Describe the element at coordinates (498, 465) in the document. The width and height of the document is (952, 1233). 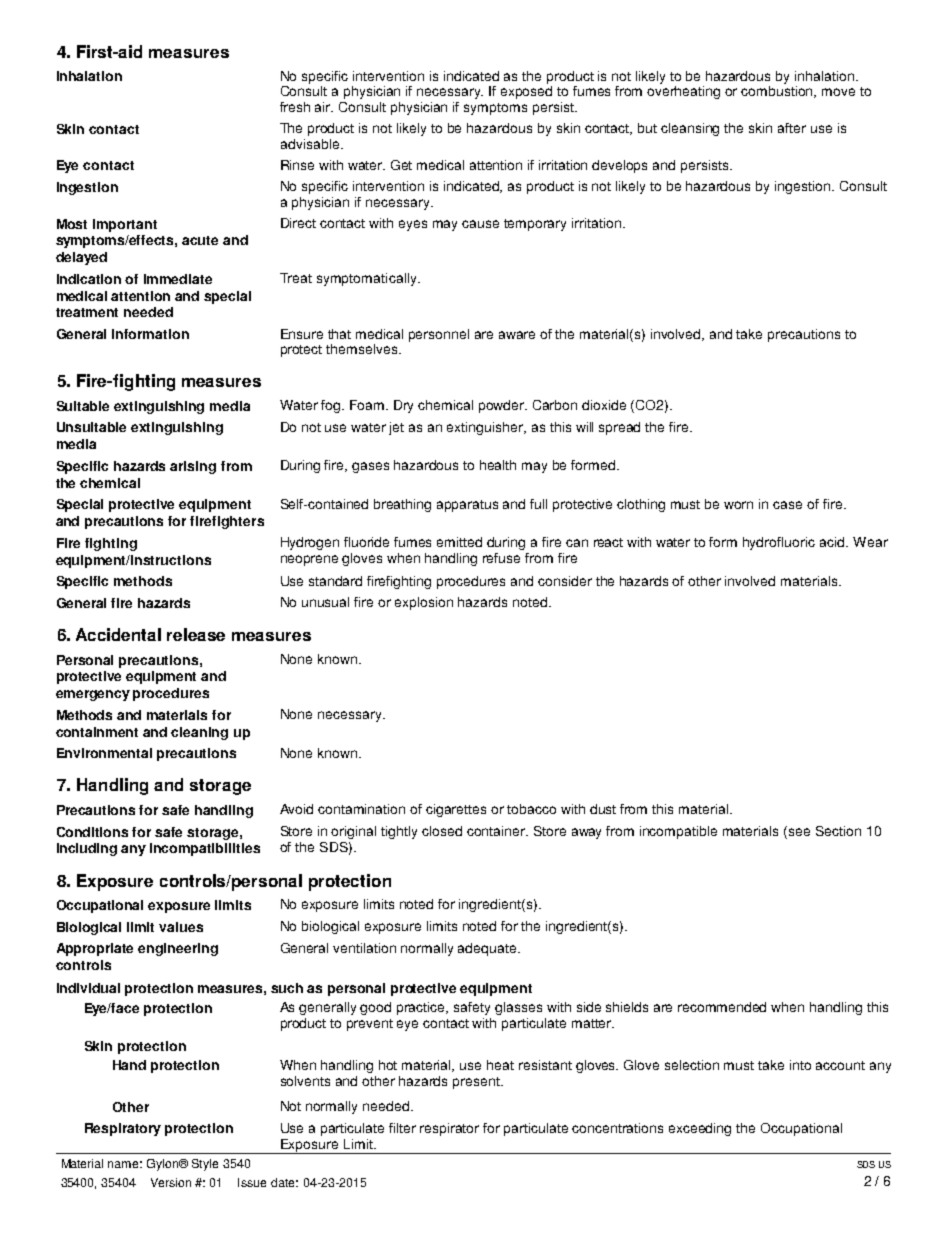
I see `health` at that location.
